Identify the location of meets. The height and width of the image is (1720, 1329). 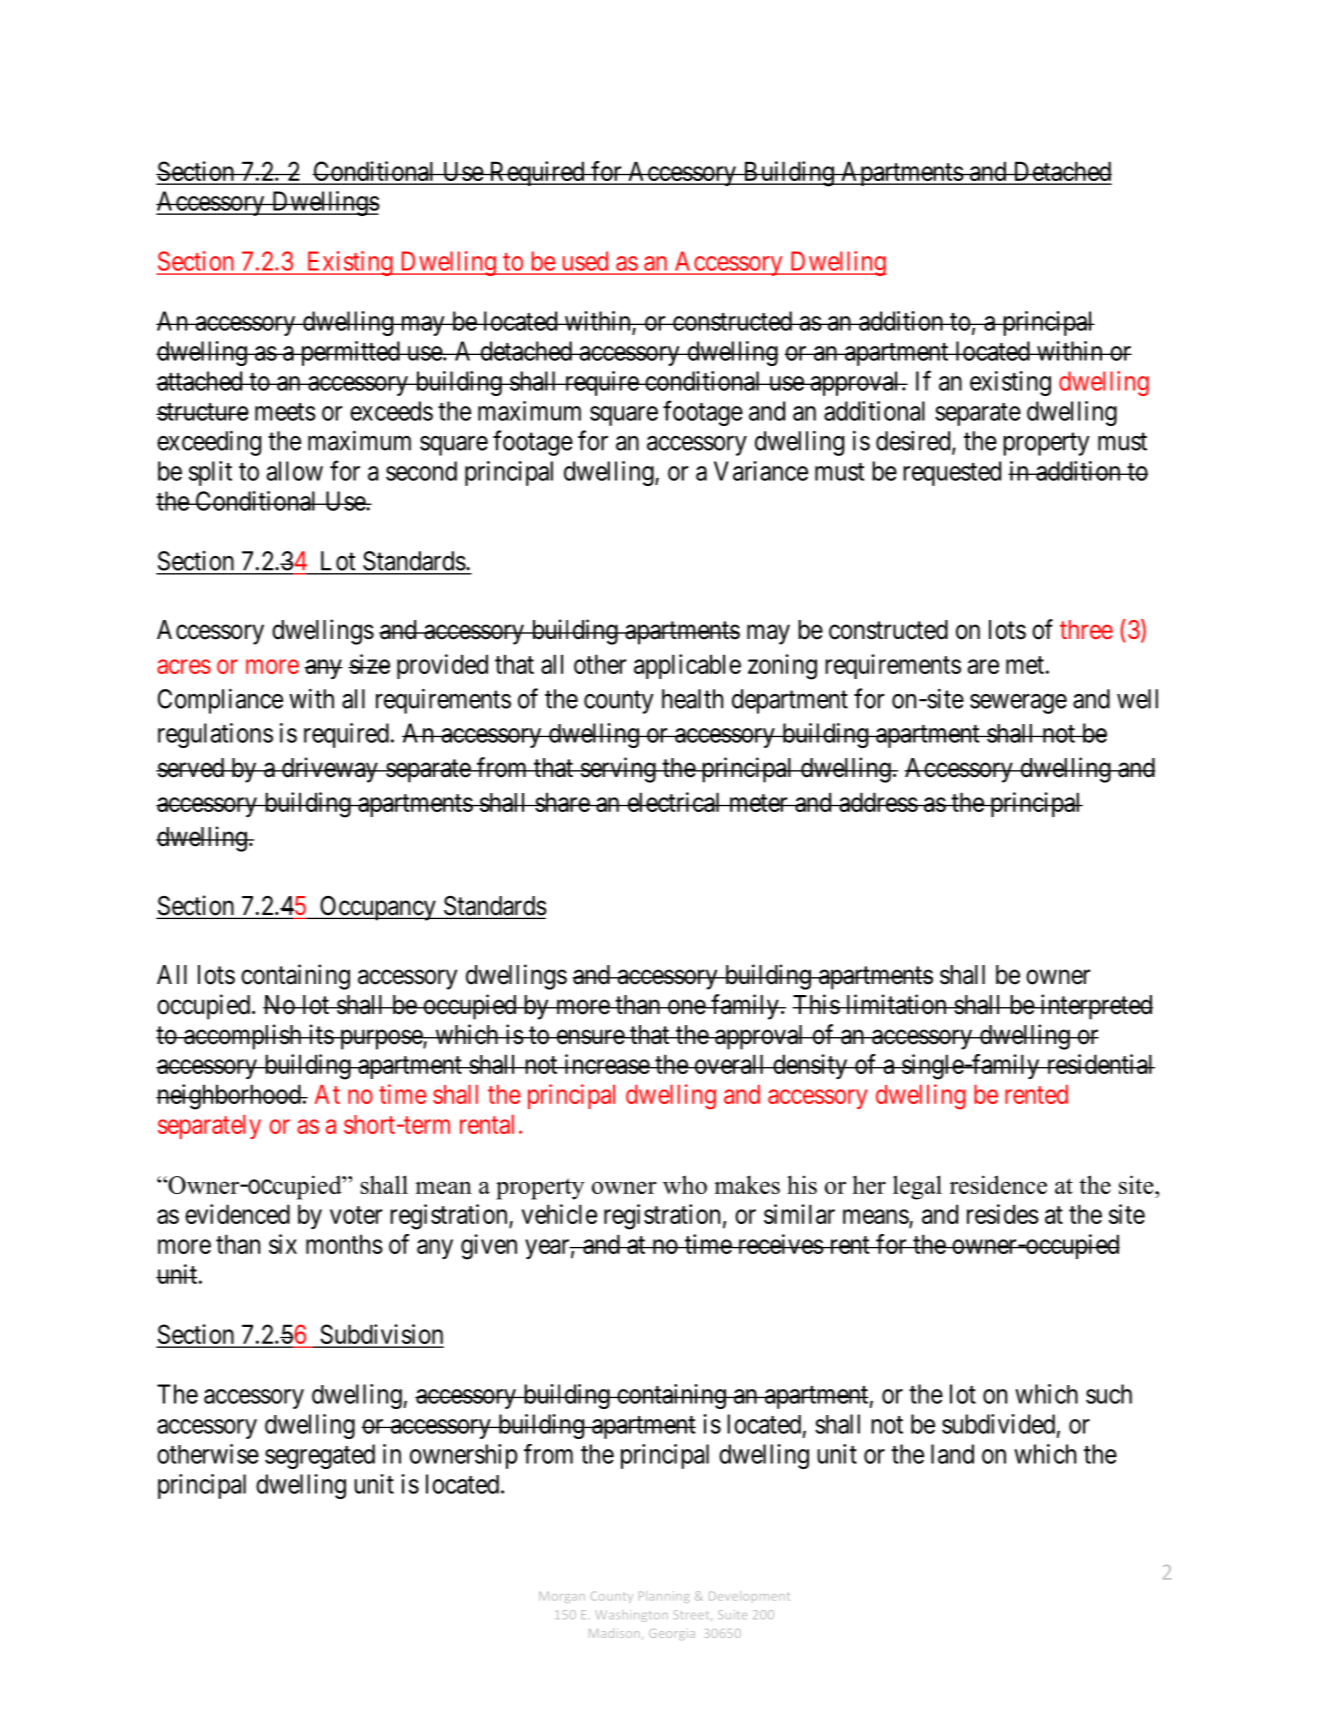
(285, 412).
